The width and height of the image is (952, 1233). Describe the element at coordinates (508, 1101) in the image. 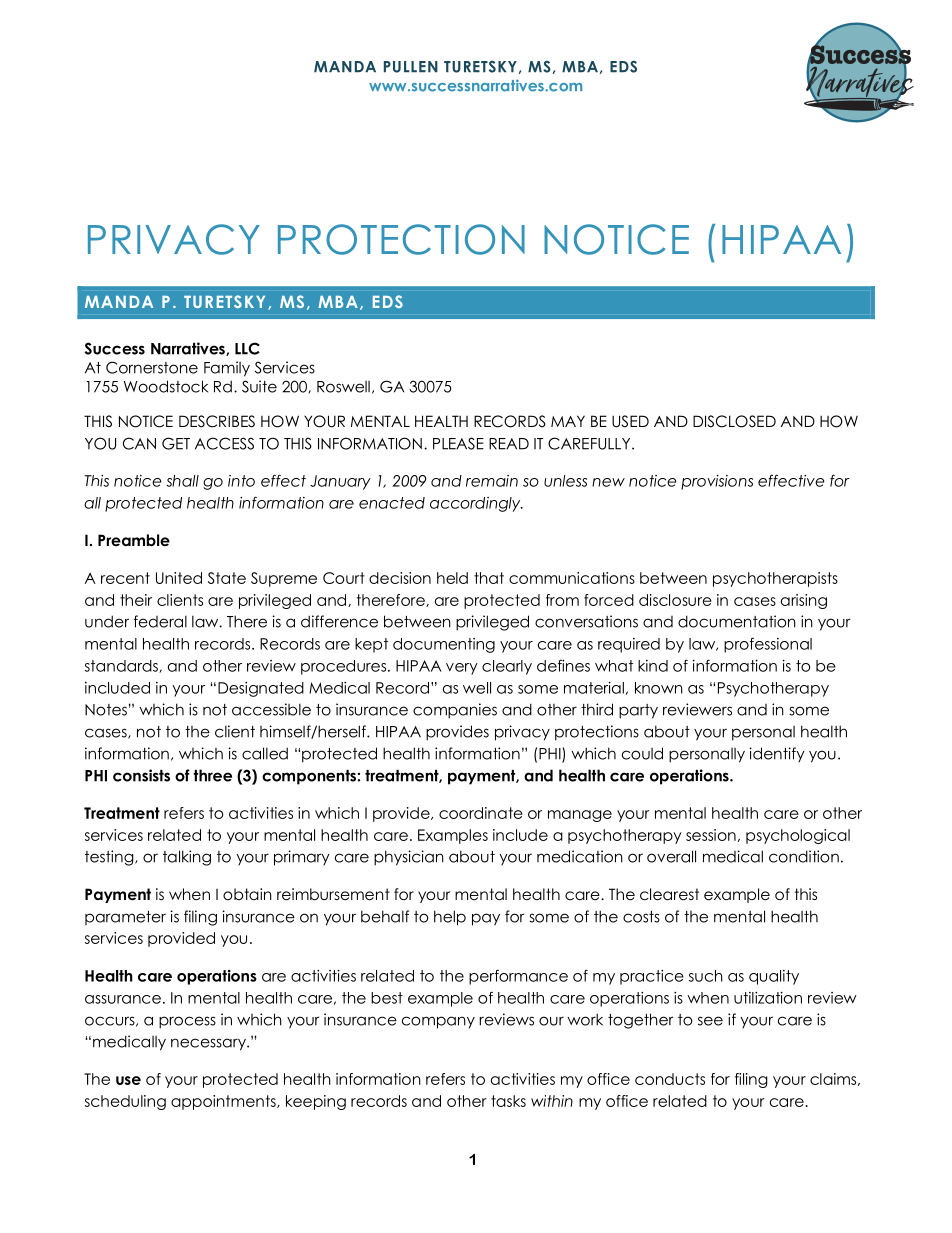

I see `tasks` at that location.
